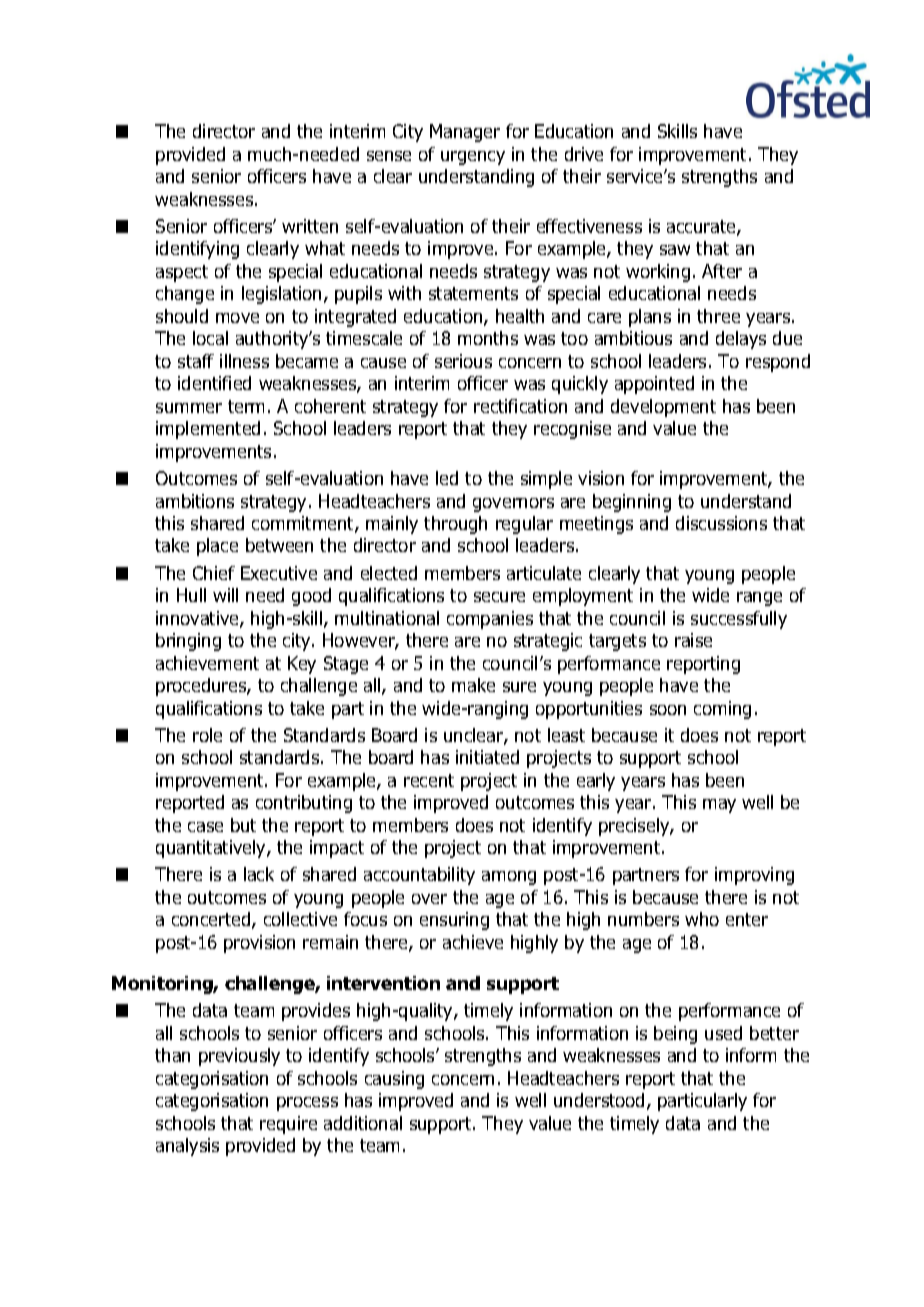 The image size is (924, 1307). What do you see at coordinates (188, 642) in the screenshot?
I see `bringing` at bounding box center [188, 642].
